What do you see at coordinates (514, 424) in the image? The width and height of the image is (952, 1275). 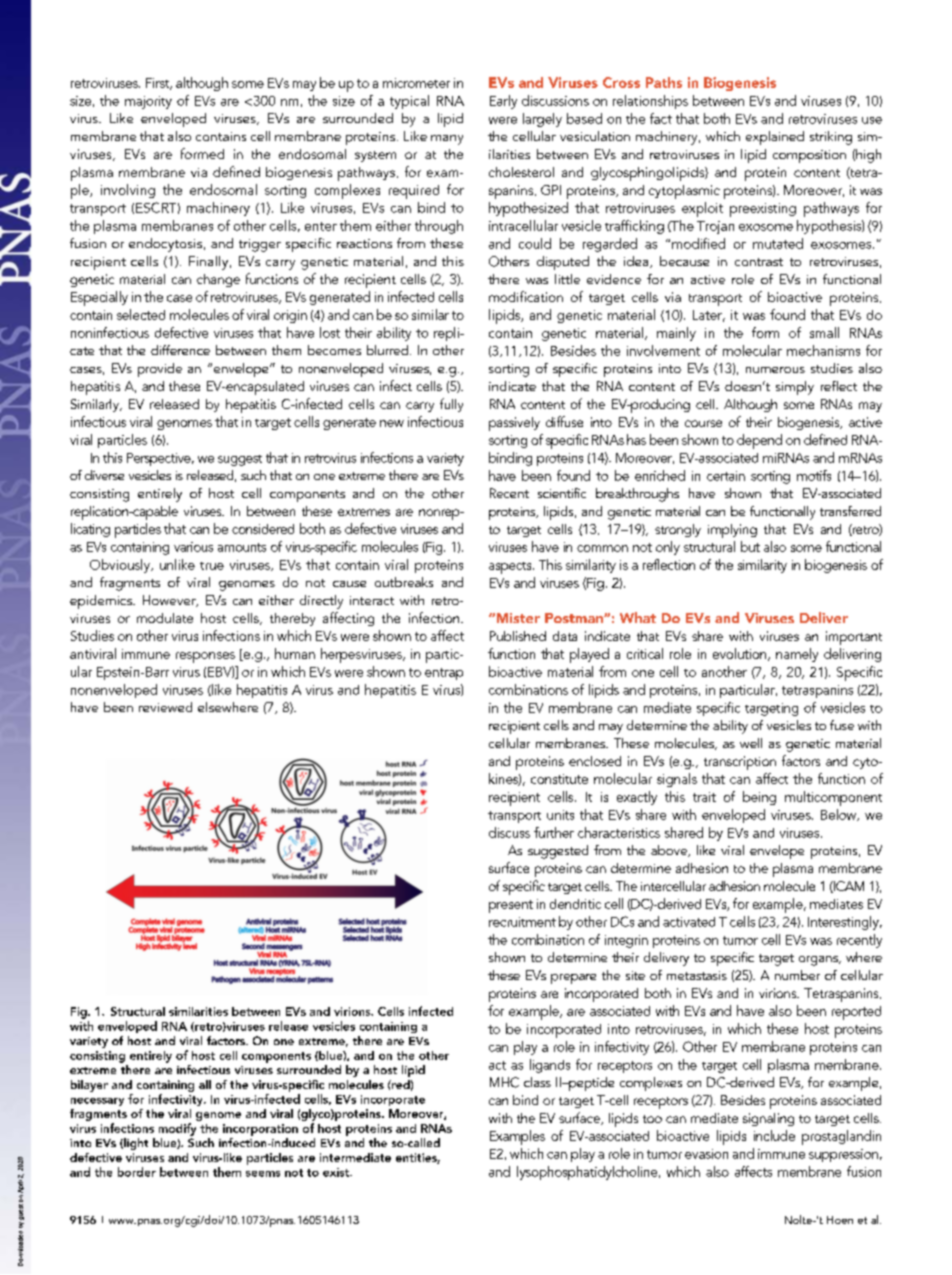 I see `passively` at bounding box center [514, 424].
